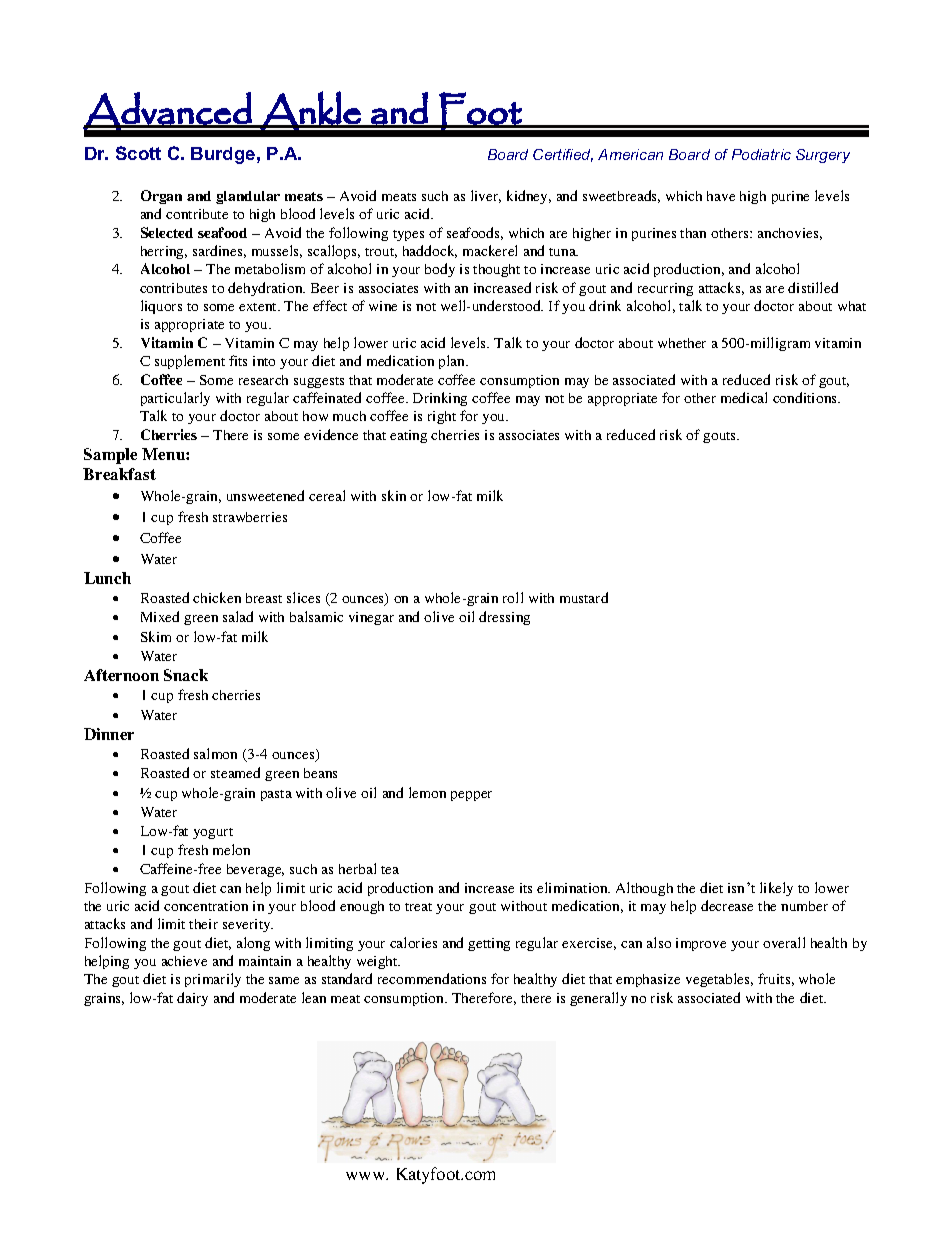 This screenshot has width=952, height=1233. What do you see at coordinates (235, 772) in the screenshot?
I see `steamed` at bounding box center [235, 772].
